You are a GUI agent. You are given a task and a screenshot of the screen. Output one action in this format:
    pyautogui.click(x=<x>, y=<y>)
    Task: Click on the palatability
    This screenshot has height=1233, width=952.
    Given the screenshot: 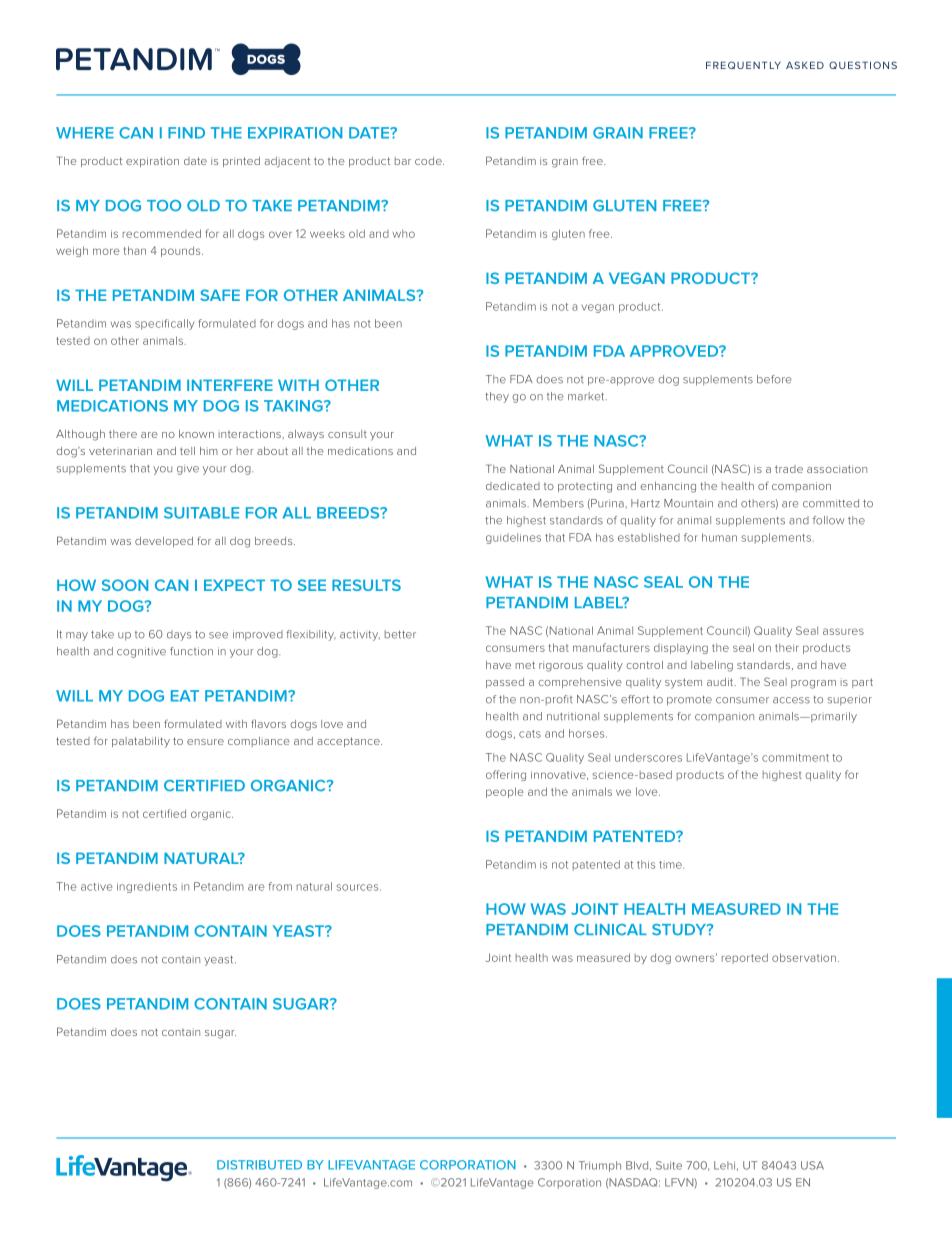 What is the action you would take?
    pyautogui.click(x=141, y=742)
